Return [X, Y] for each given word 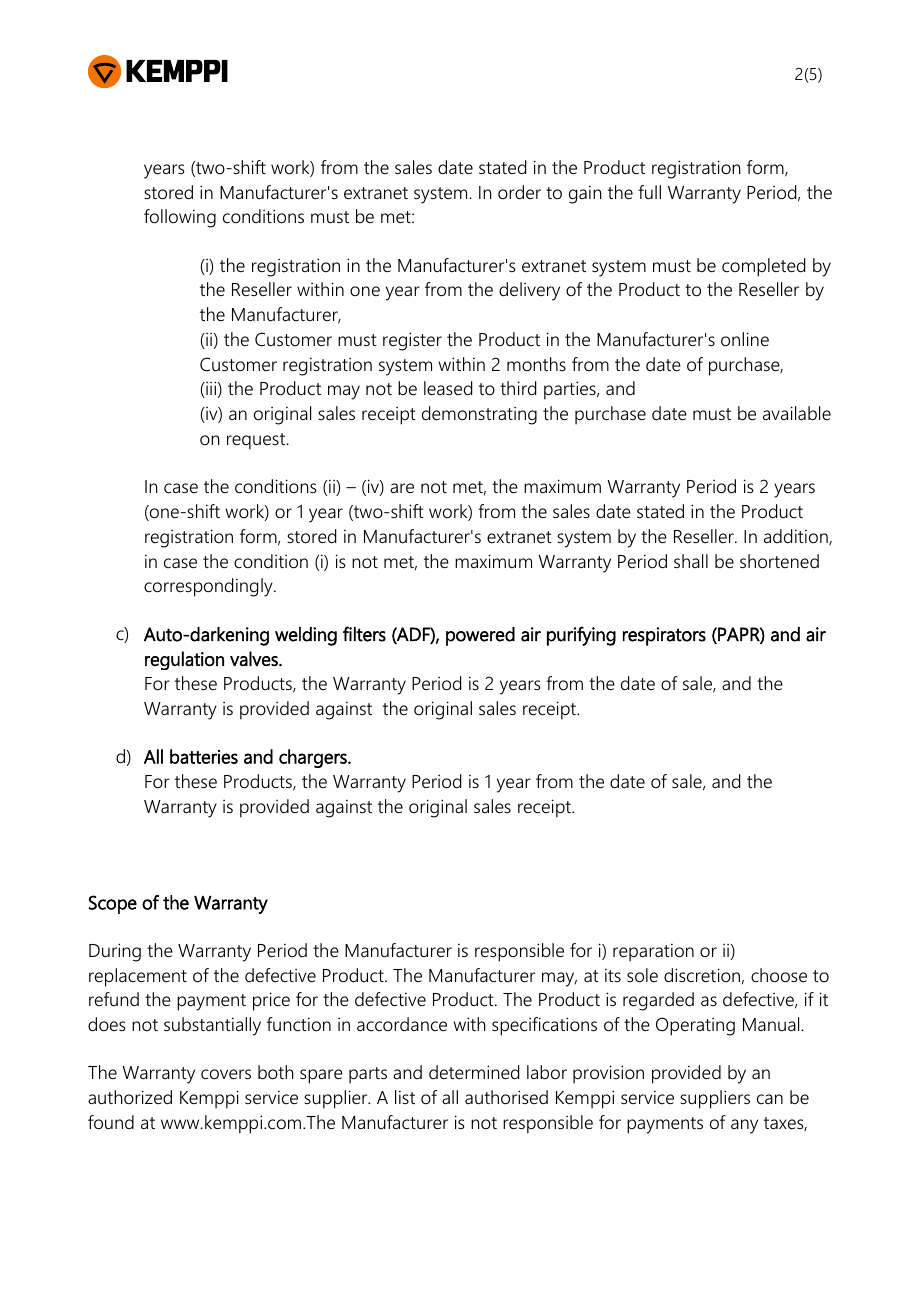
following [180, 218]
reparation [653, 952]
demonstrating [479, 415]
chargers [314, 758]
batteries [204, 756]
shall [691, 561]
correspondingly [209, 587]
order [519, 192]
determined [474, 1072]
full [649, 192]
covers [226, 1074]
